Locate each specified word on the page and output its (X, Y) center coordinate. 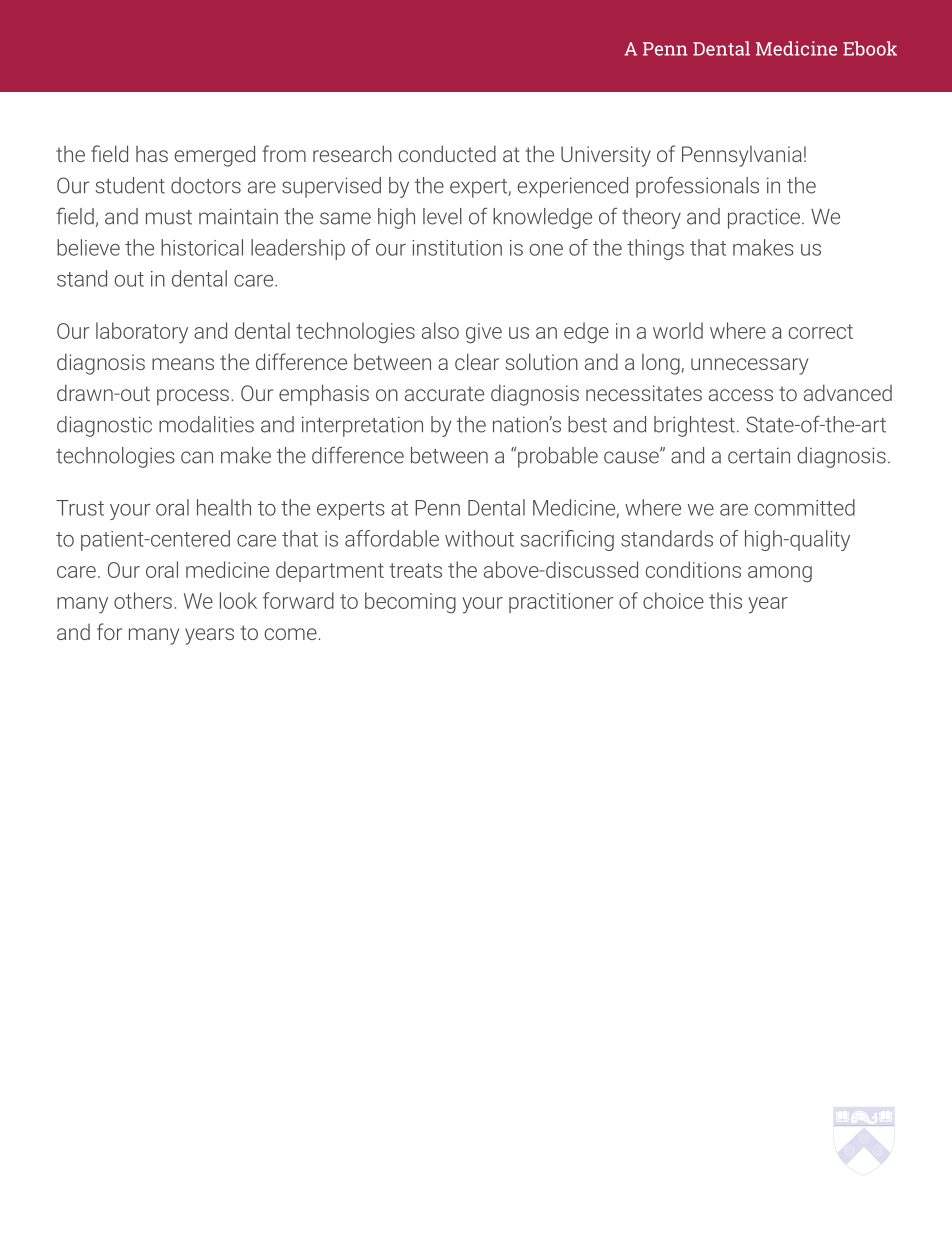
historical (202, 247)
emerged (214, 156)
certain (759, 455)
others (143, 600)
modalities (206, 424)
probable (557, 457)
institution (457, 248)
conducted (447, 153)
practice (764, 218)
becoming (410, 603)
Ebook (870, 48)
